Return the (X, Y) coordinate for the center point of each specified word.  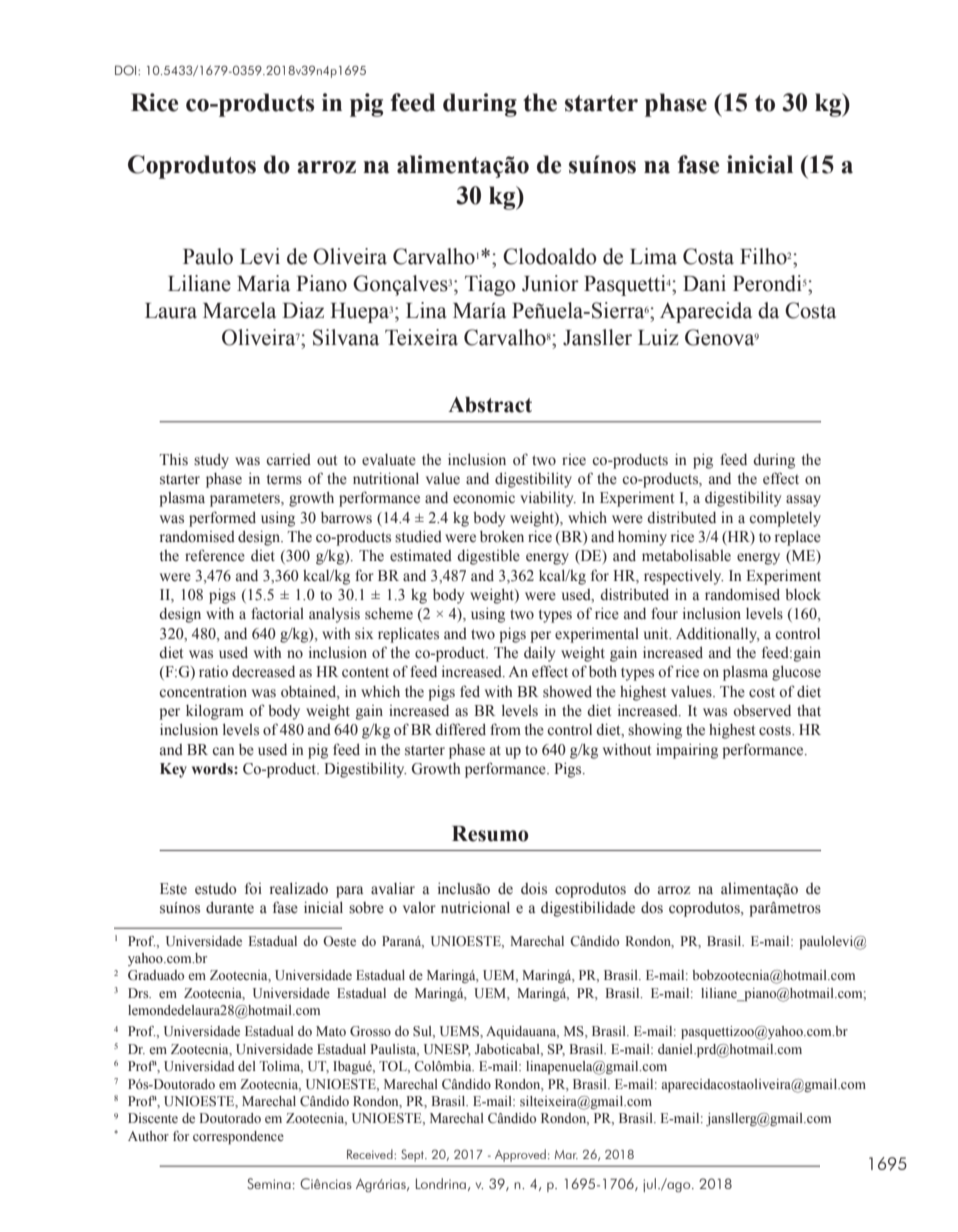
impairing (687, 751)
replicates (408, 635)
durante (230, 908)
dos (652, 908)
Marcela (239, 310)
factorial (277, 613)
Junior (550, 283)
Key (173, 770)
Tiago (490, 285)
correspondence (238, 1137)
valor (419, 907)
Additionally (717, 635)
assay (803, 501)
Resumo (490, 834)
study (211, 461)
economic (484, 498)
